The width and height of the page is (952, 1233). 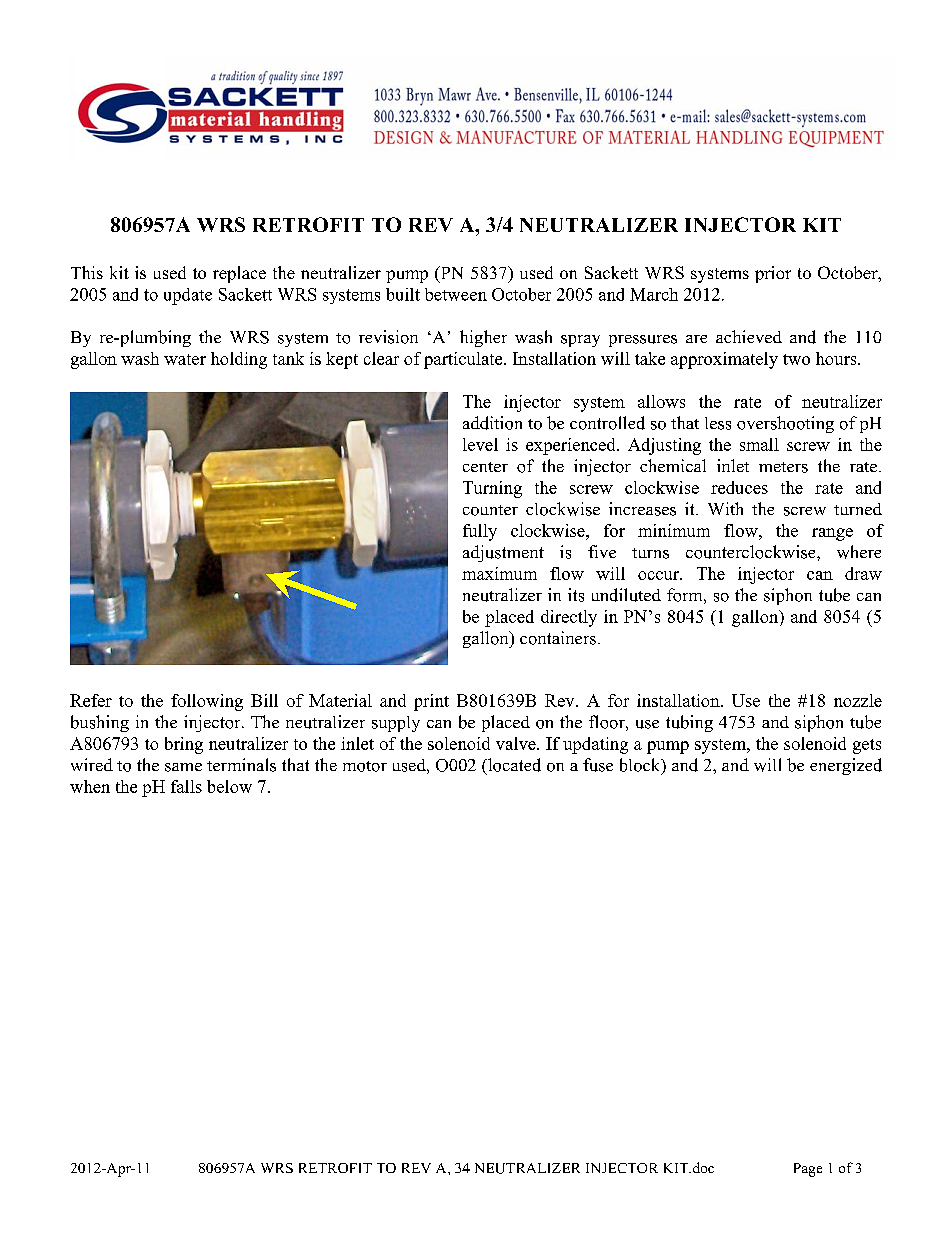 I want to click on prior, so click(x=773, y=274).
